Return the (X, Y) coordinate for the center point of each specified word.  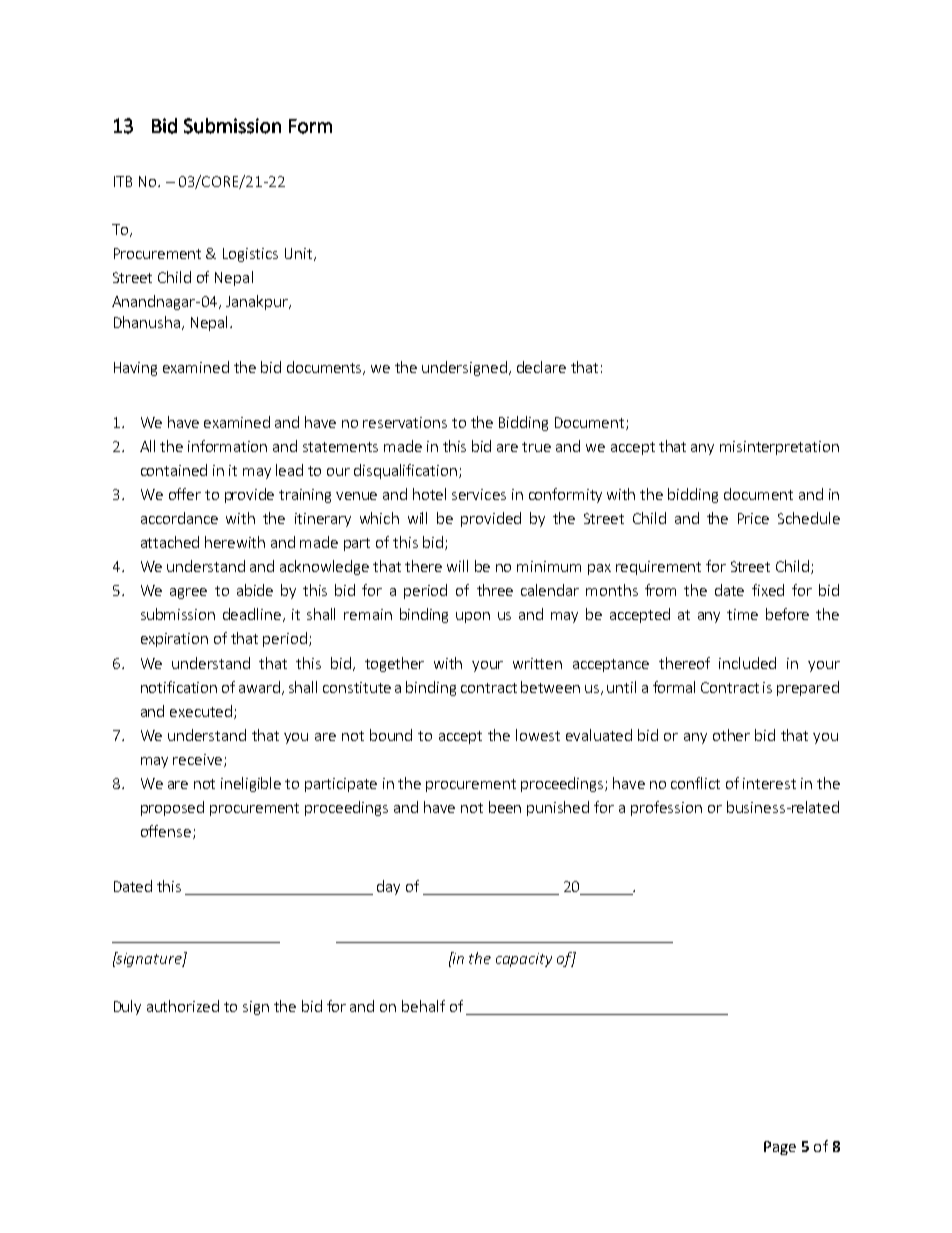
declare (541, 367)
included (747, 663)
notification (179, 687)
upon (473, 617)
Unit (300, 254)
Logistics (250, 255)
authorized (183, 1006)
